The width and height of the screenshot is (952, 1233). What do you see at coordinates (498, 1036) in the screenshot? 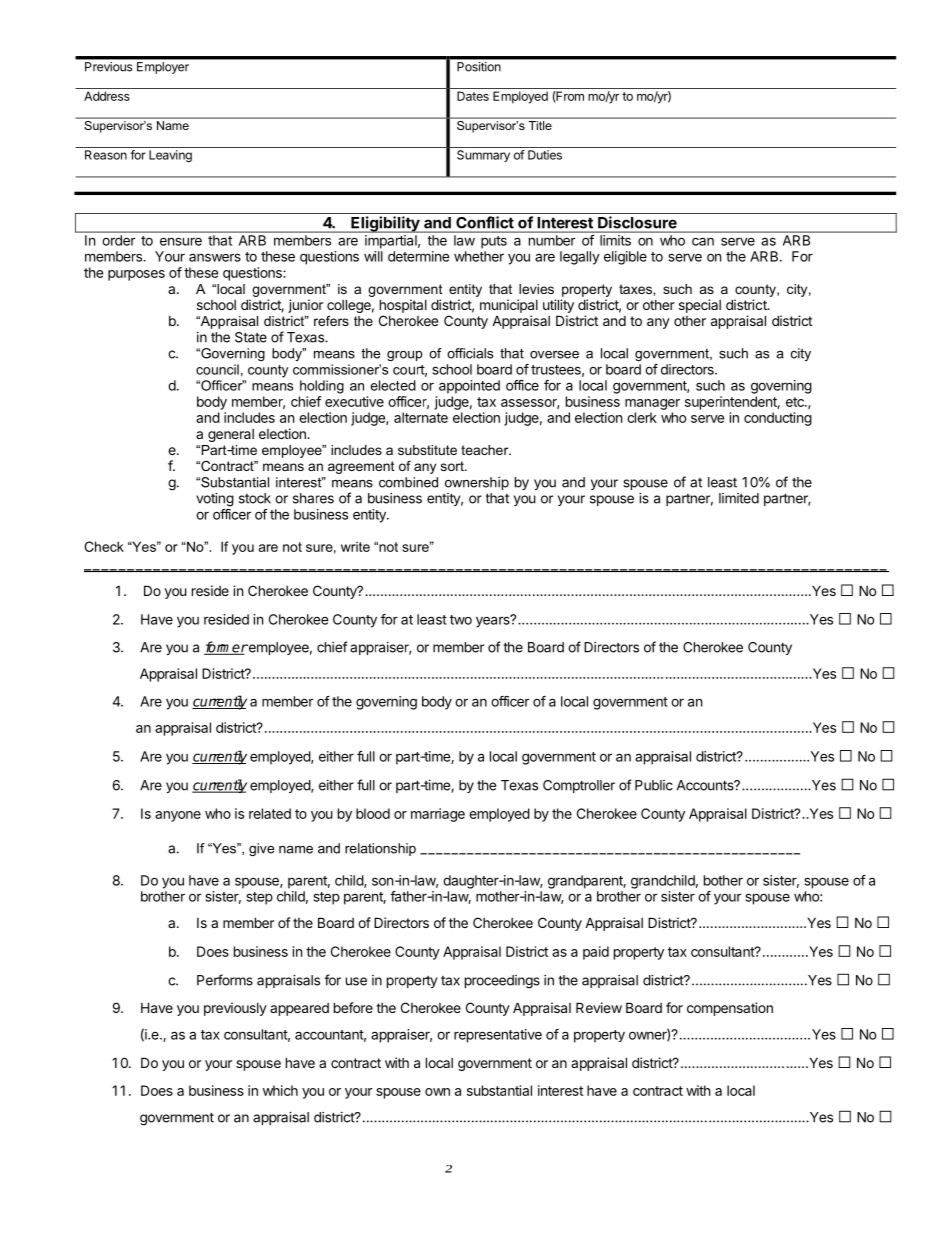
I see `representative` at bounding box center [498, 1036].
